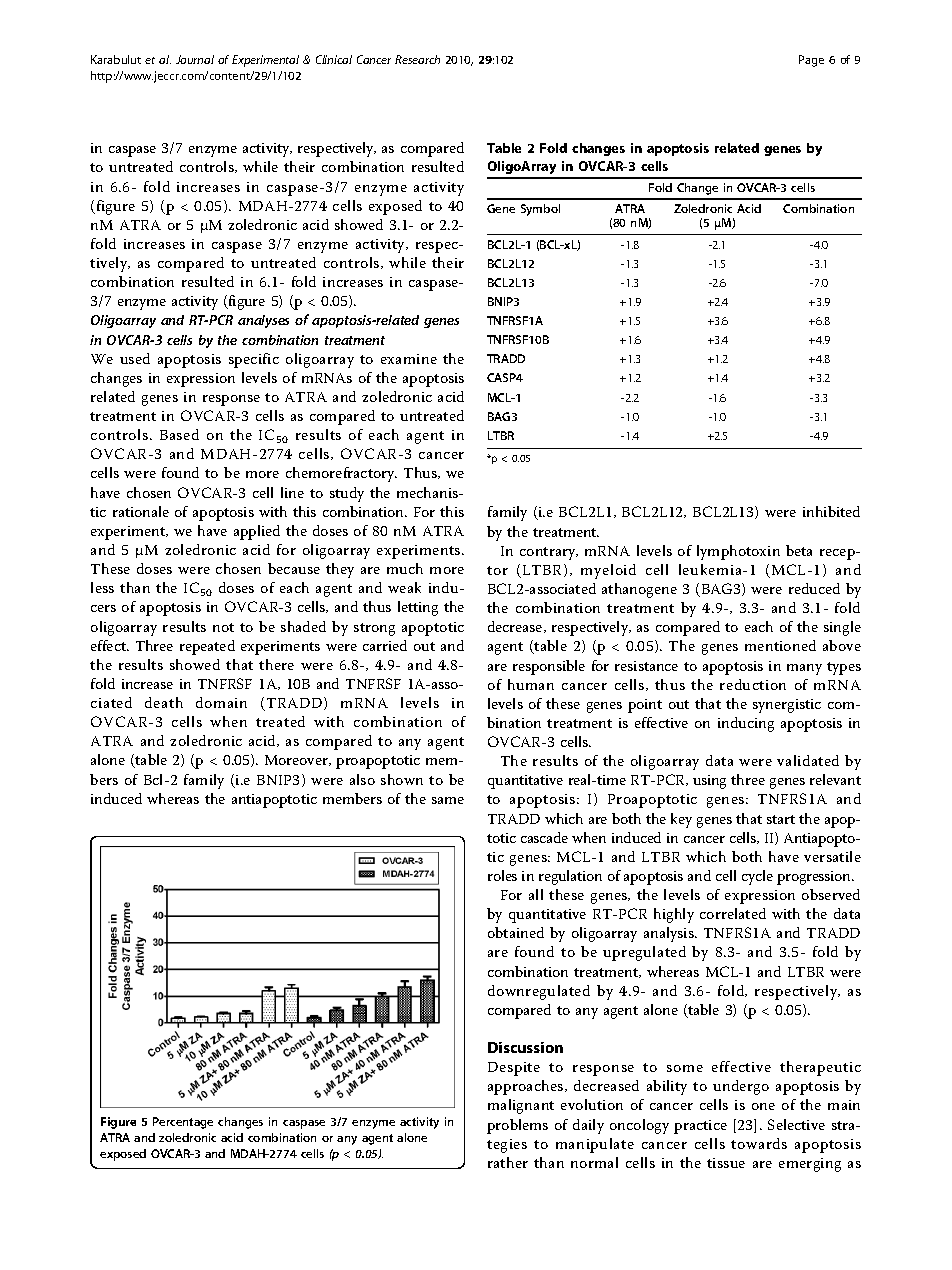 The image size is (952, 1270). Describe the element at coordinates (195, 59) in the image. I see `Journal` at that location.
